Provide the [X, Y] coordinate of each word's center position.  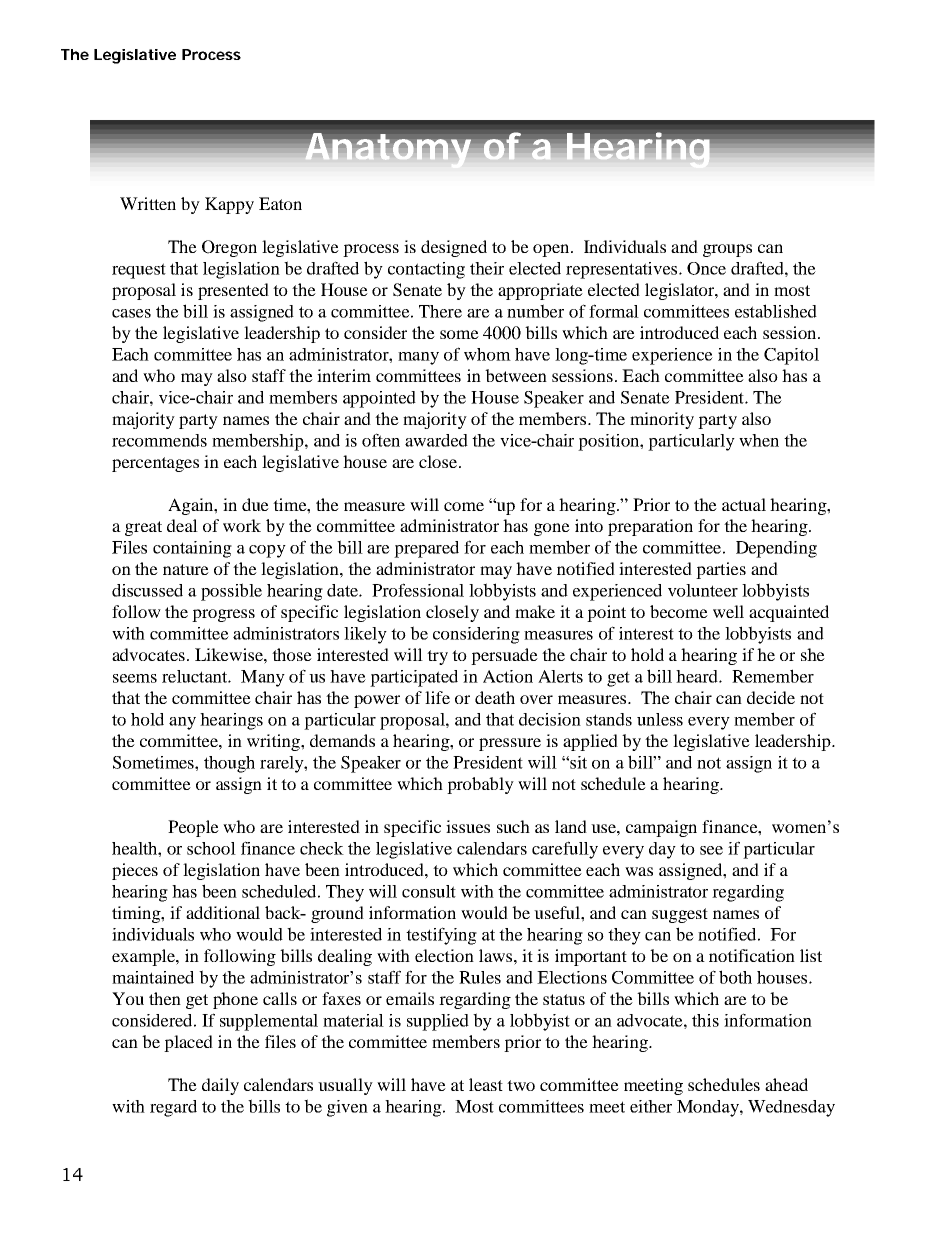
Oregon [229, 248]
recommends [159, 440]
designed [454, 248]
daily [220, 1086]
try [437, 657]
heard [698, 676]
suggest [680, 915]
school [211, 848]
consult [429, 891]
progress [223, 615]
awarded [436, 440]
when [759, 440]
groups [727, 250]
